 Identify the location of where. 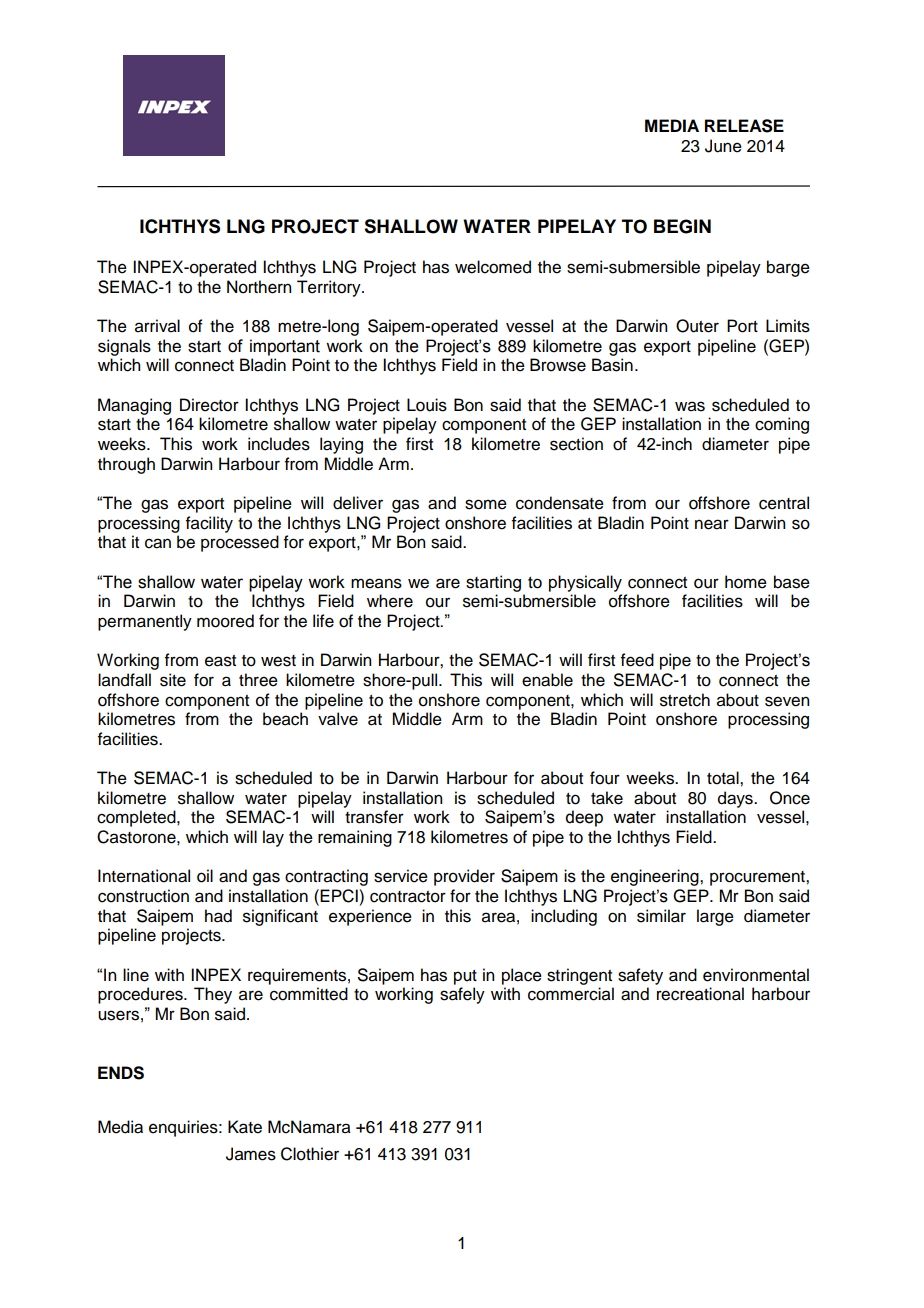
(390, 601).
